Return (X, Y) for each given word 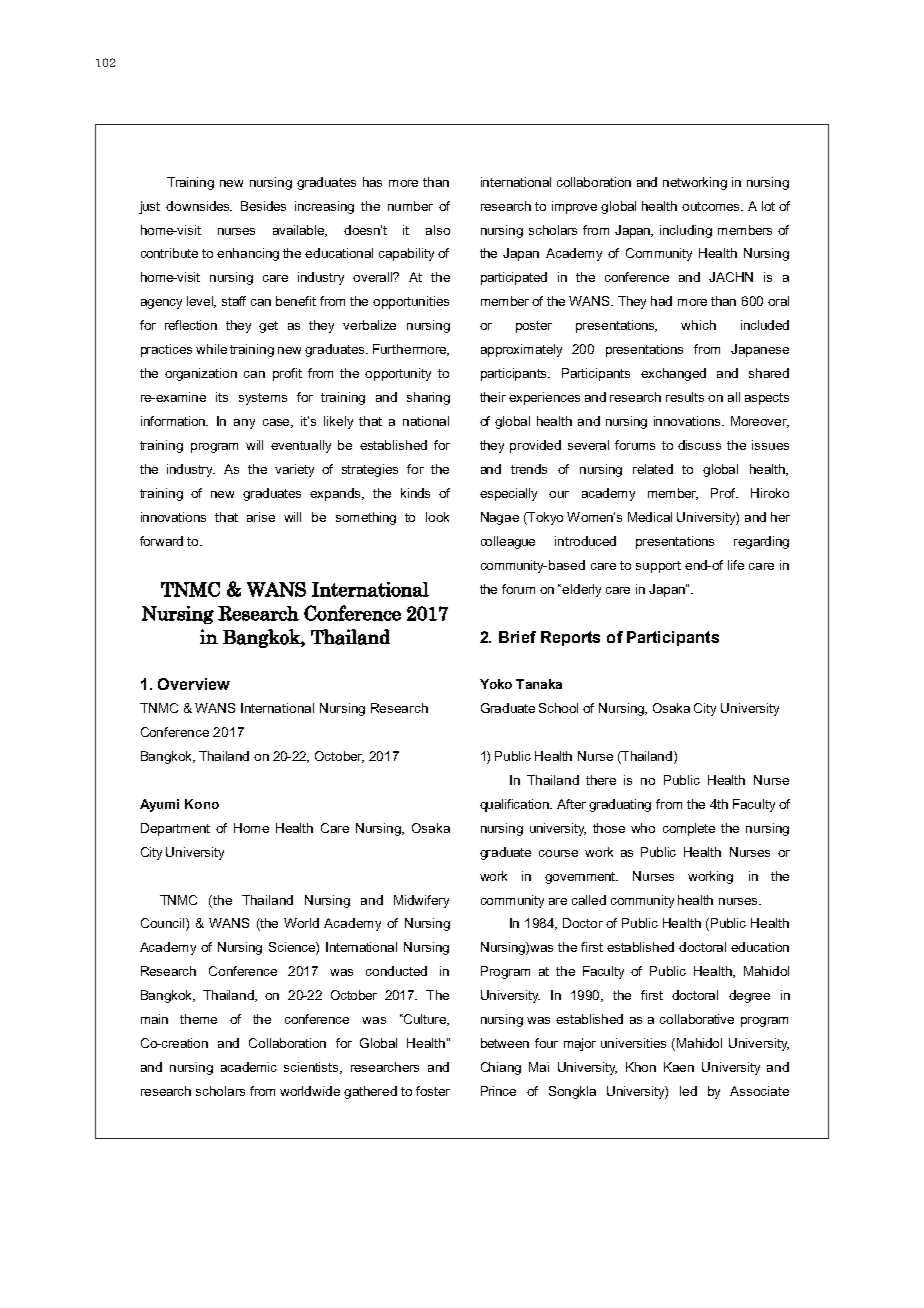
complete (689, 829)
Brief (517, 637)
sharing (428, 398)
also (438, 230)
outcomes (712, 206)
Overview (194, 684)
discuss (699, 445)
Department (175, 829)
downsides (199, 206)
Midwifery (421, 901)
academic (249, 1067)
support (658, 567)
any (244, 424)
